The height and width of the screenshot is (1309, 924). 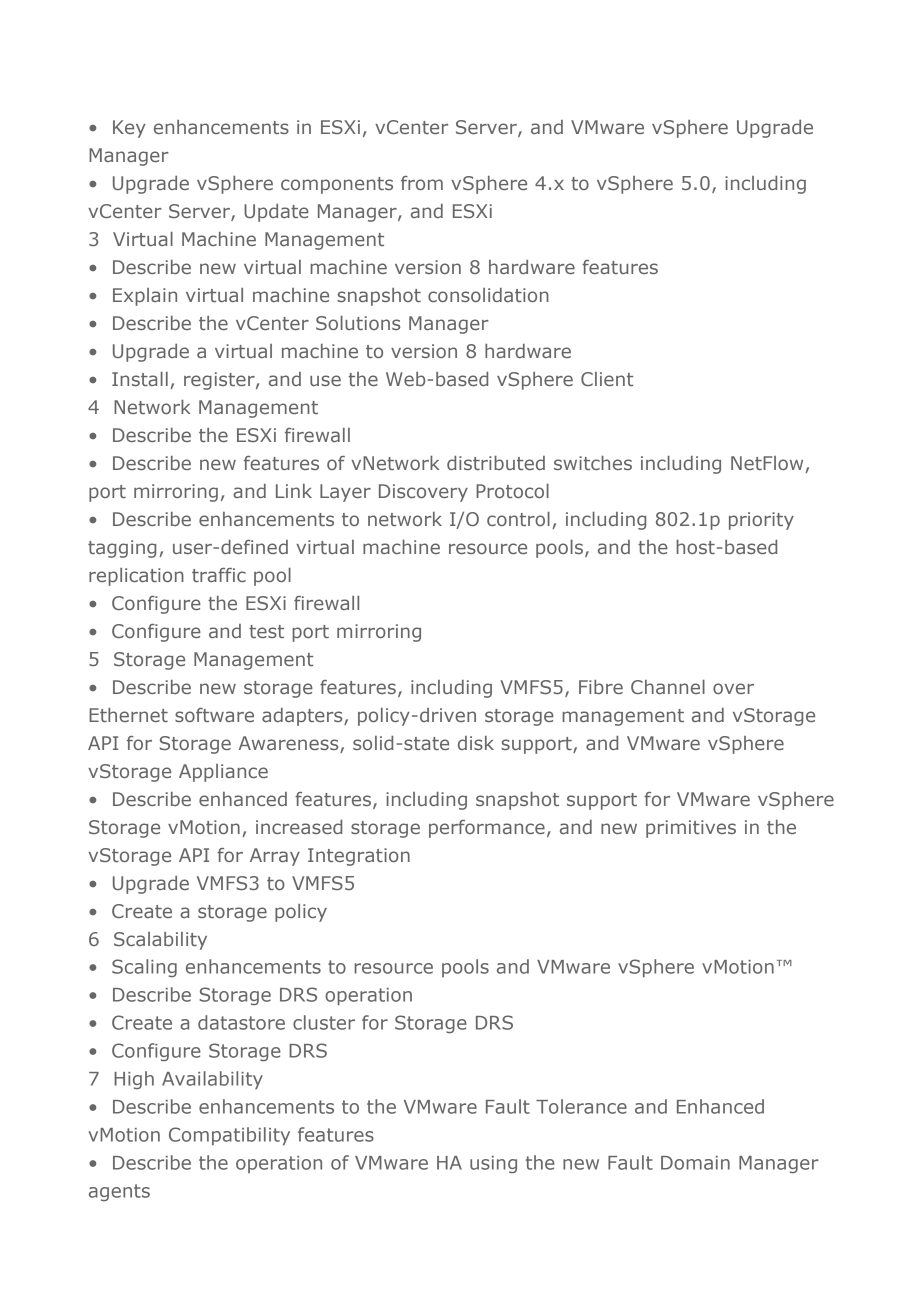 I want to click on Link, so click(x=294, y=491).
